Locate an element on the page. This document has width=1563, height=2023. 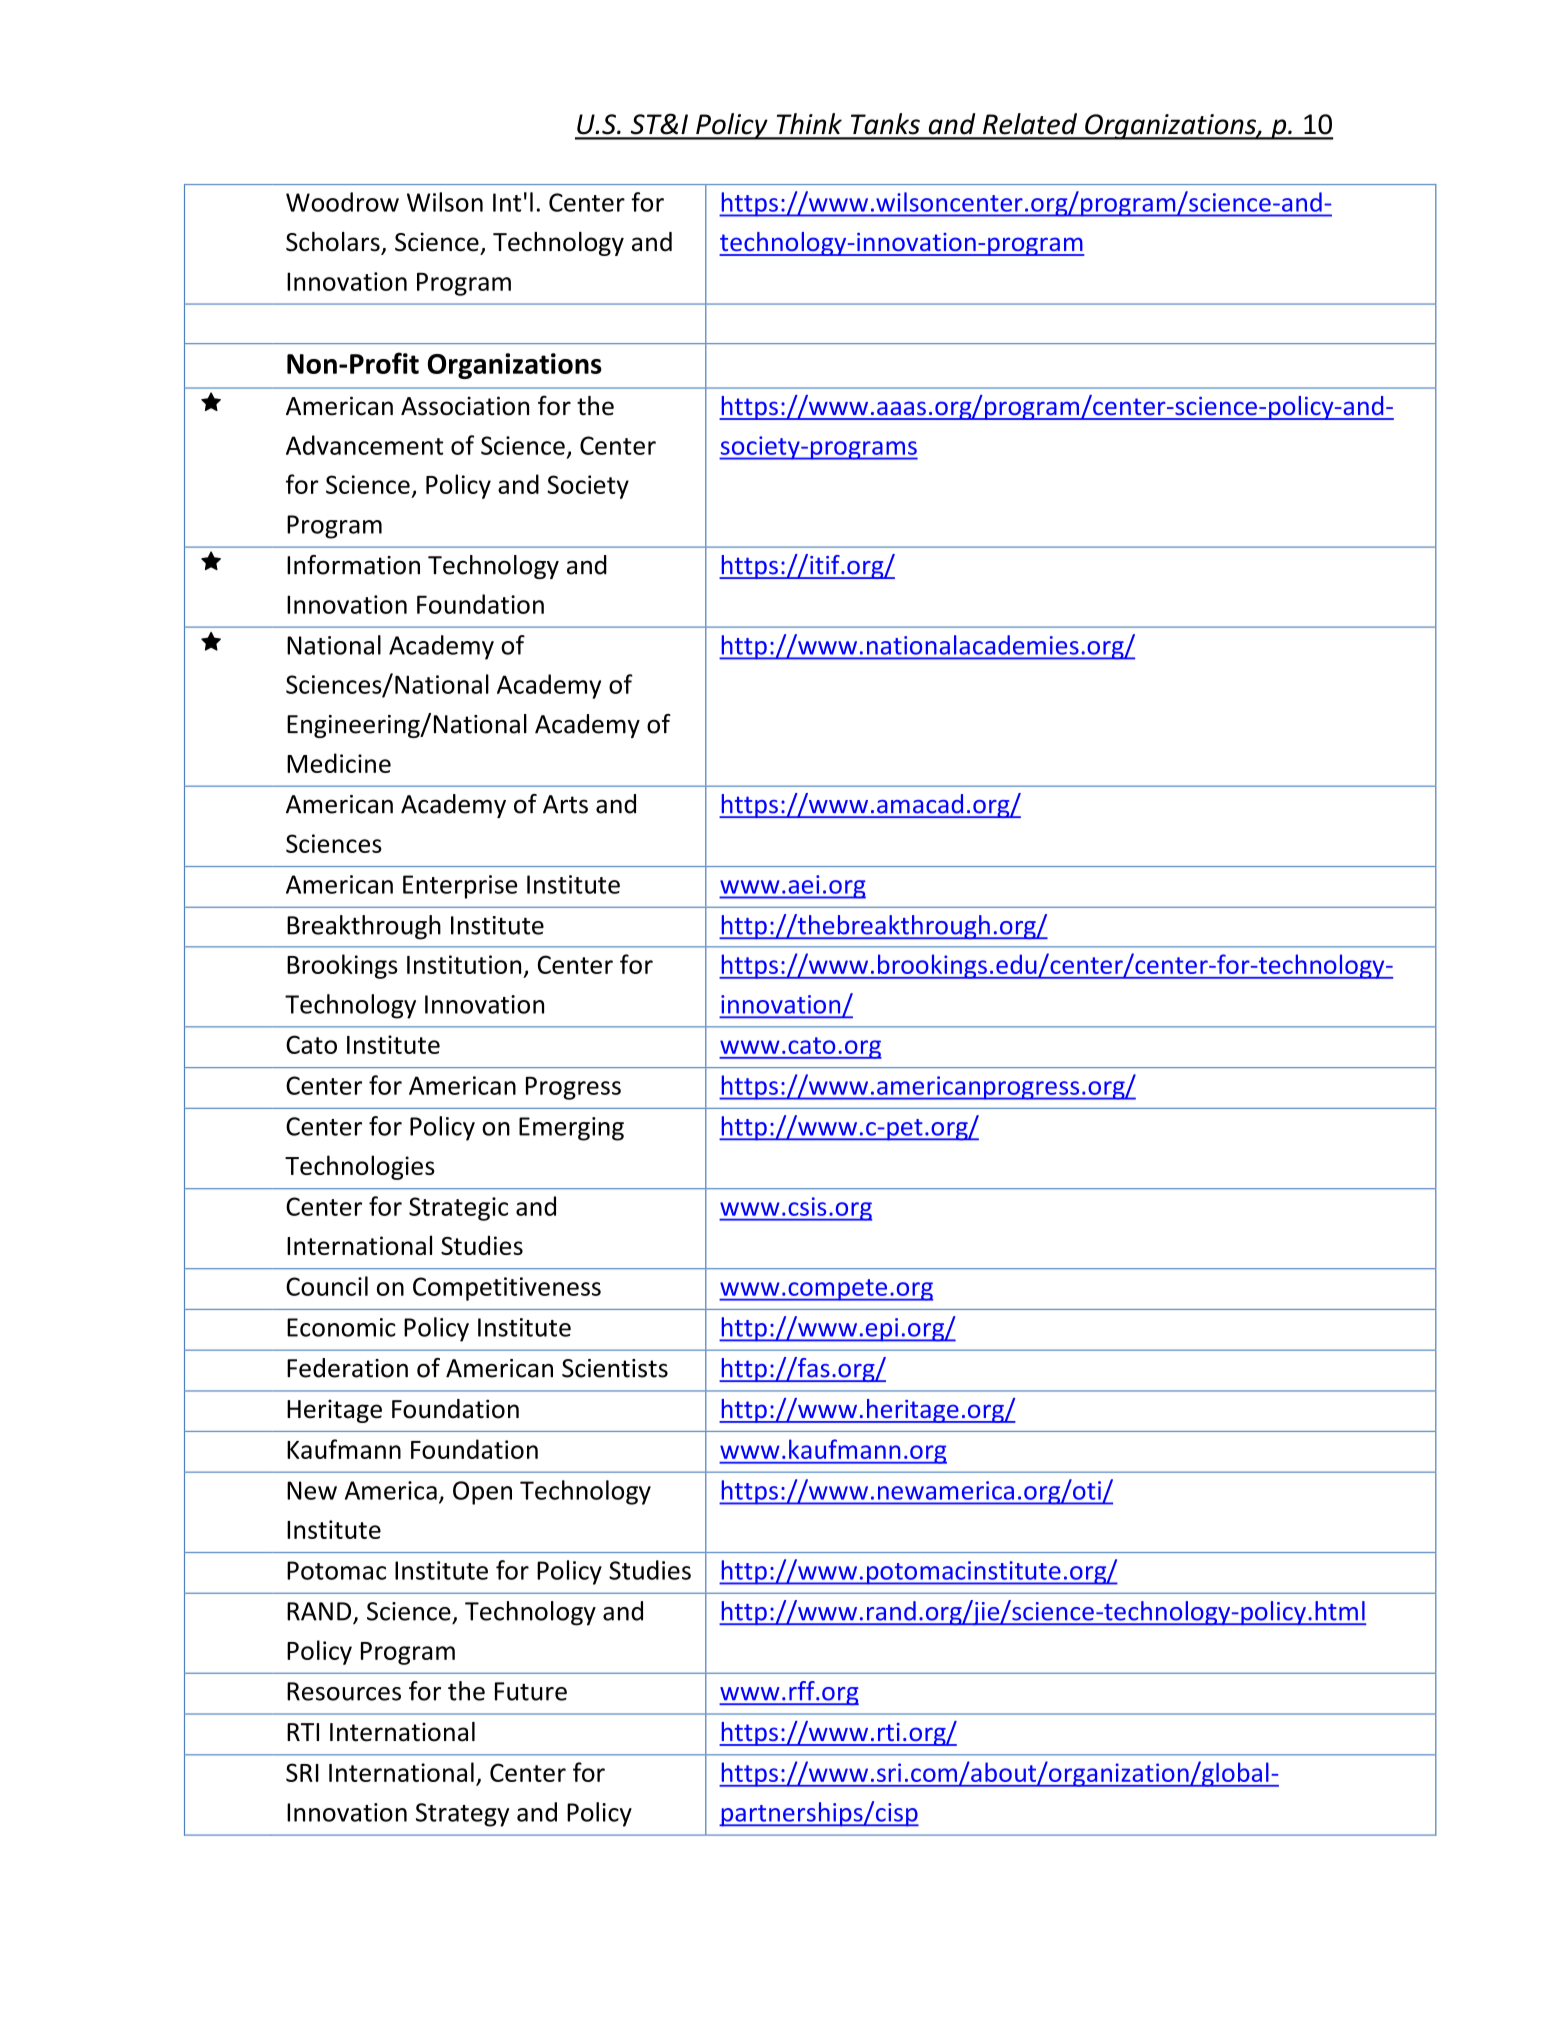
Association is located at coordinates (465, 406).
